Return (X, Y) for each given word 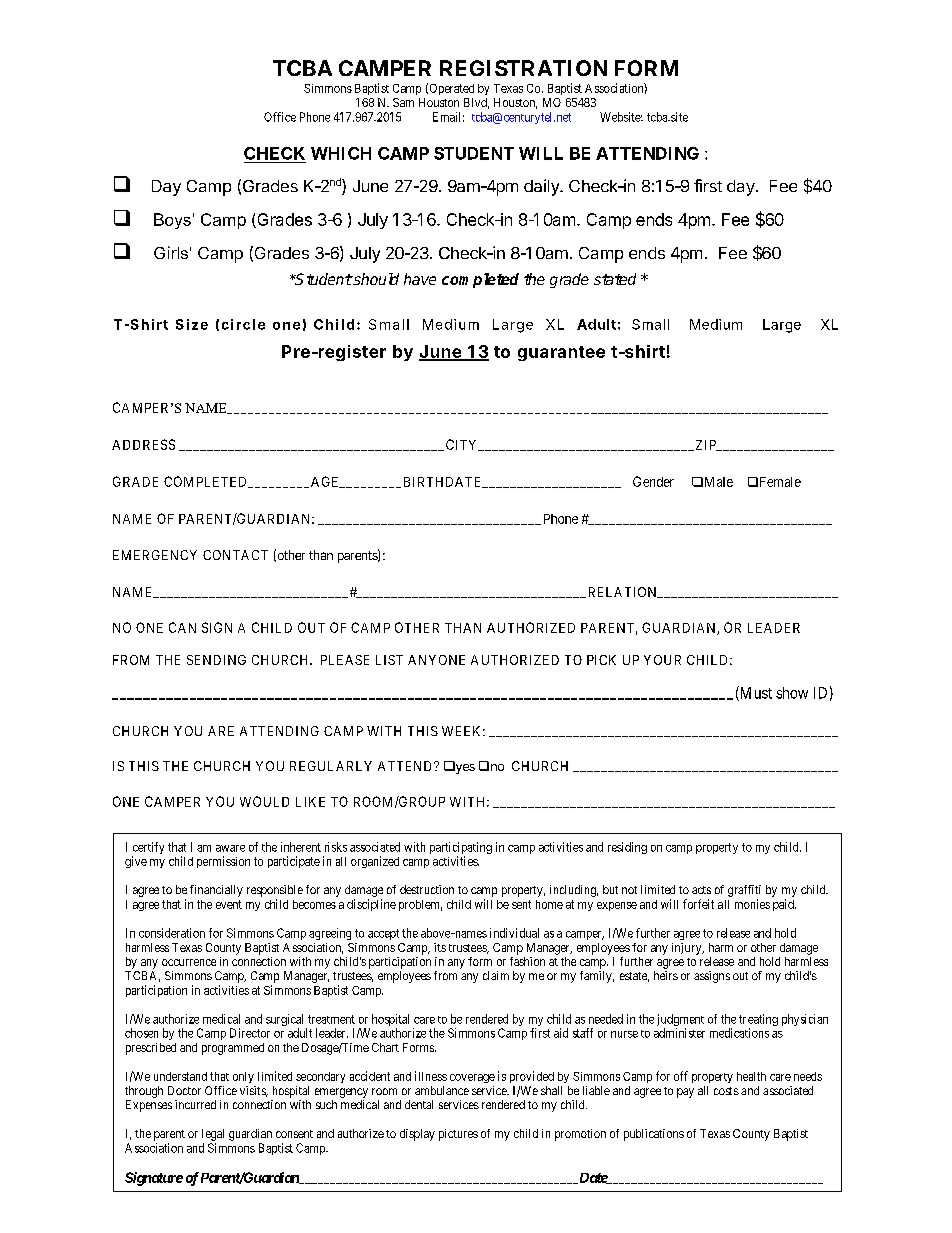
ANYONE (436, 660)
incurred (195, 1104)
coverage (472, 1078)
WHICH (341, 153)
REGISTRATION (523, 68)
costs (726, 1091)
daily (542, 187)
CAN (182, 627)
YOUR (662, 660)
